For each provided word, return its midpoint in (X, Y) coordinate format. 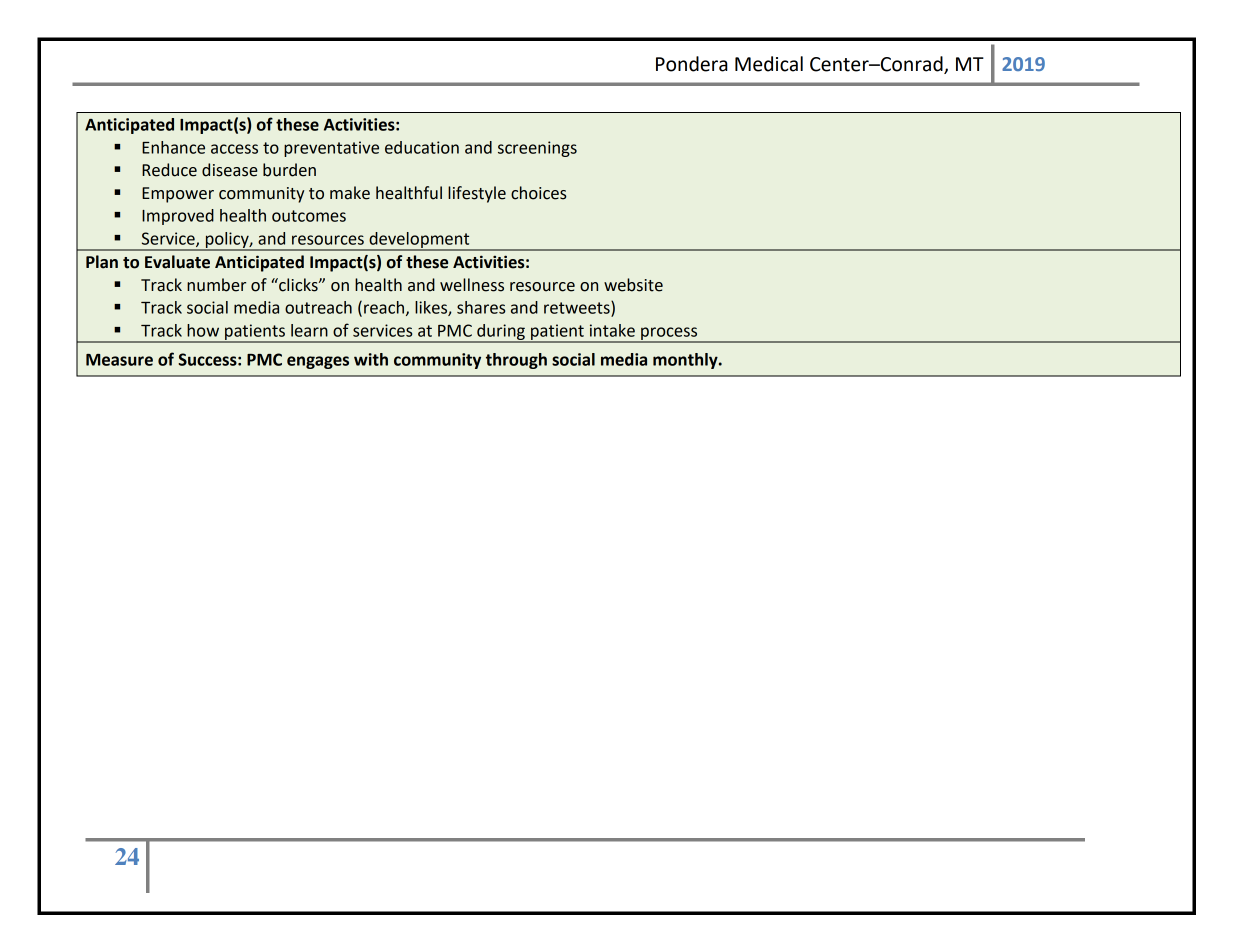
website (633, 285)
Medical (769, 64)
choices (539, 193)
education (422, 147)
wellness (472, 285)
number (216, 285)
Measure (119, 360)
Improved (178, 217)
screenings (537, 149)
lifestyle (477, 194)
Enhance (173, 147)
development (419, 241)
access (234, 149)
